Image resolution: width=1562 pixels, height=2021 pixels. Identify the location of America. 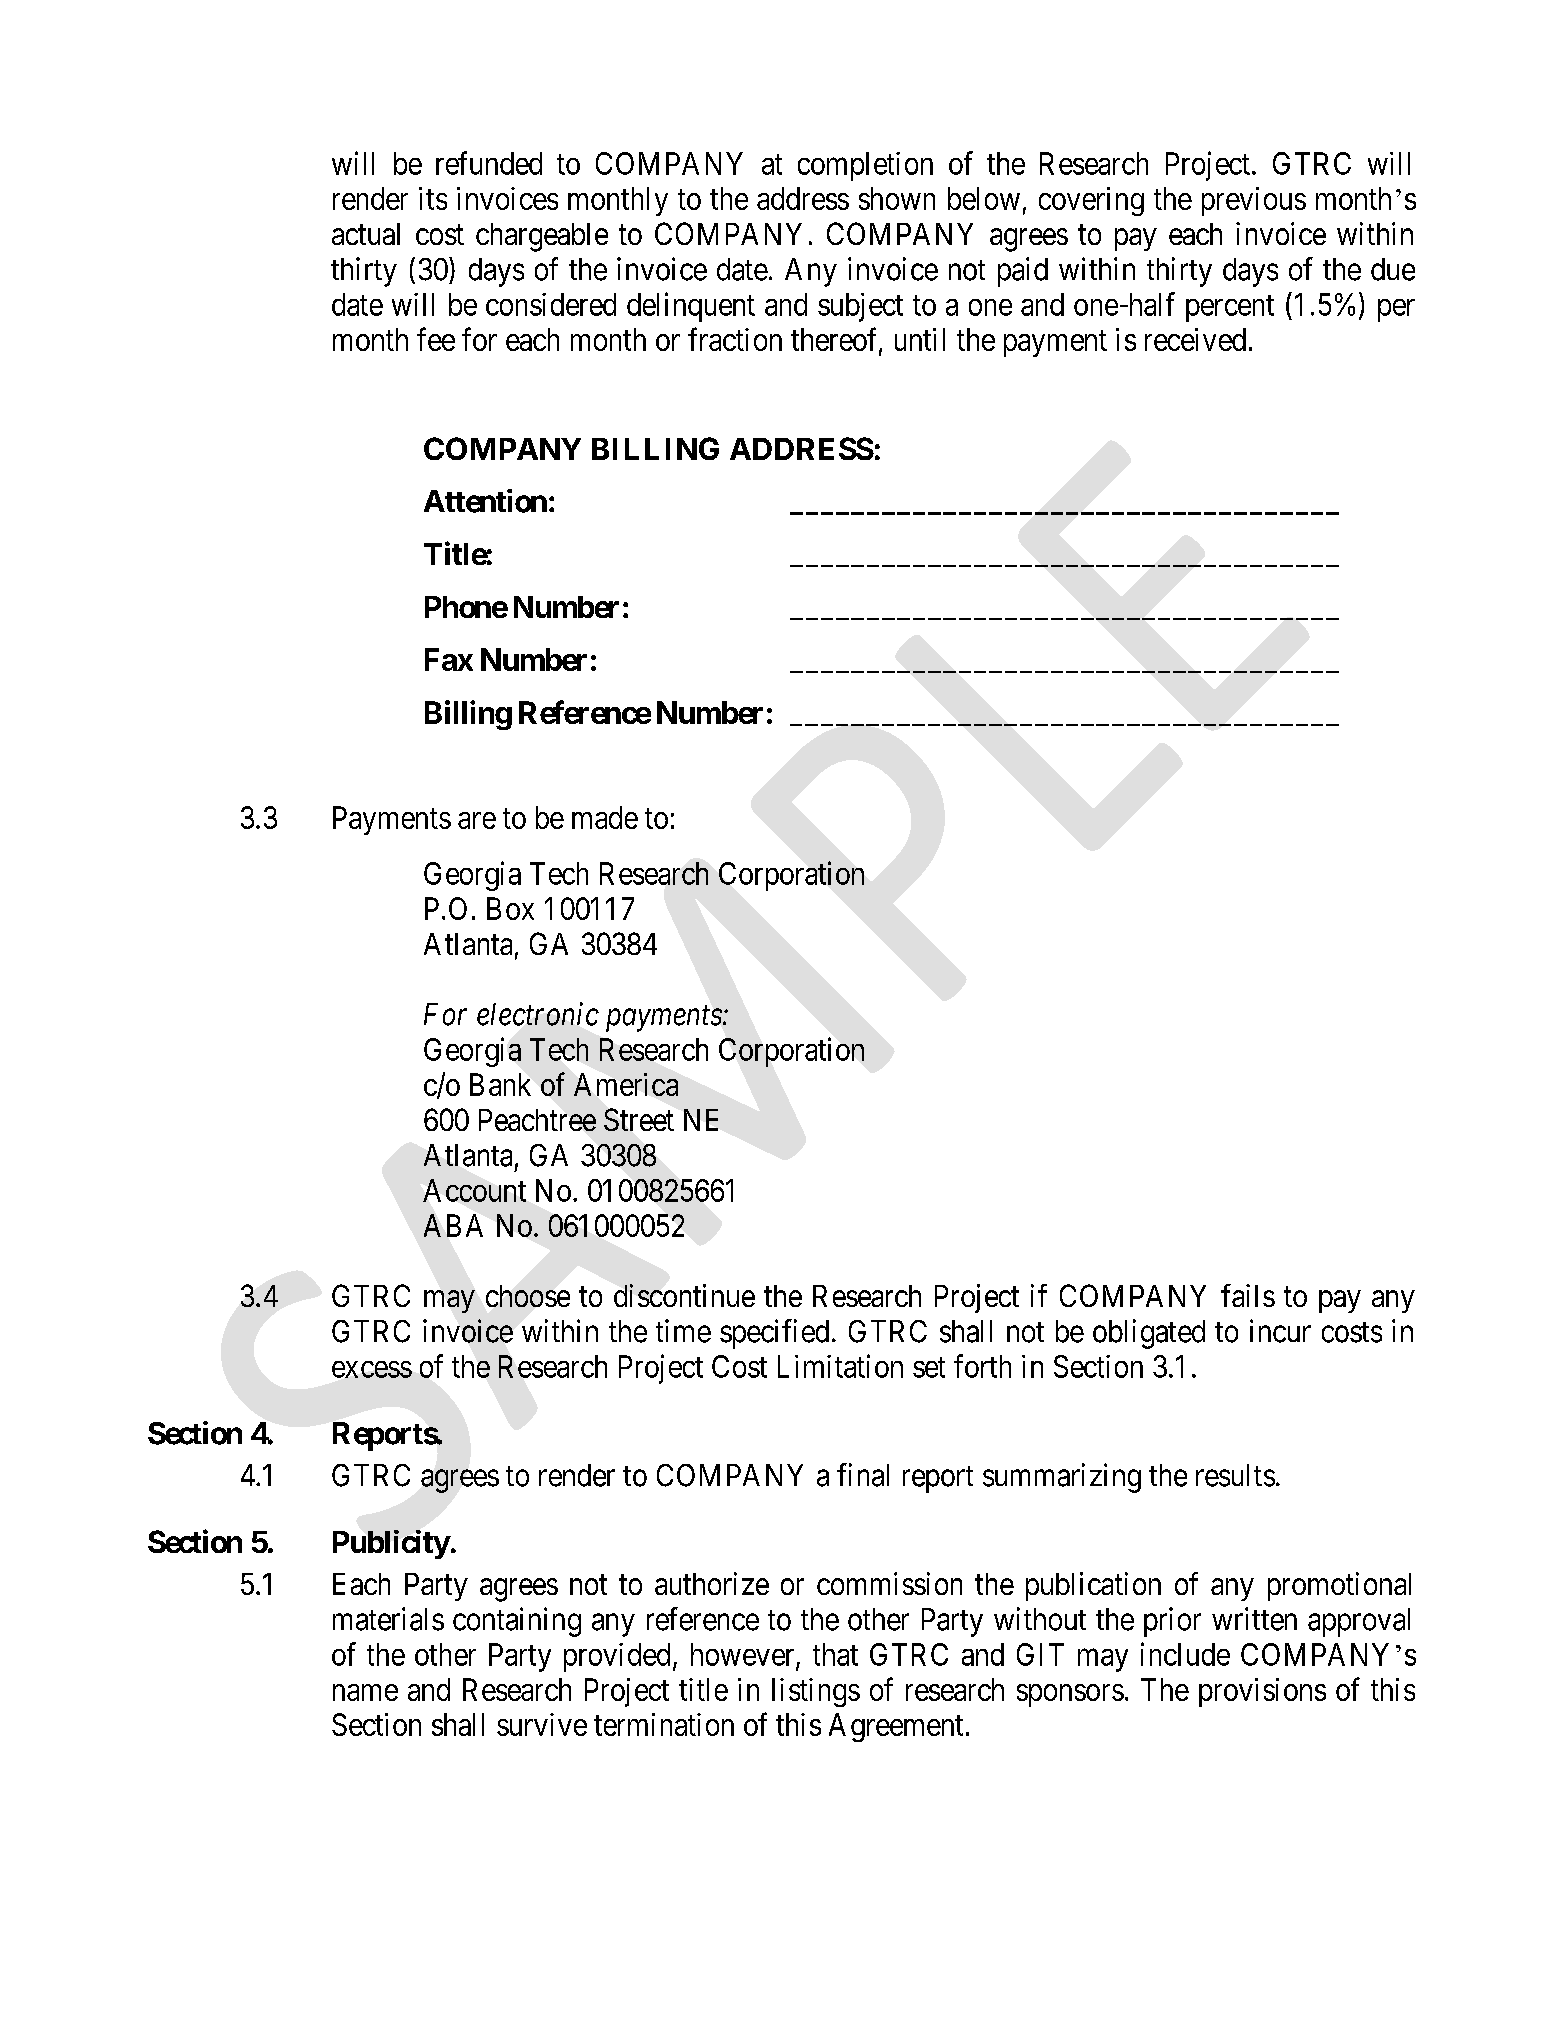
(626, 1084).
